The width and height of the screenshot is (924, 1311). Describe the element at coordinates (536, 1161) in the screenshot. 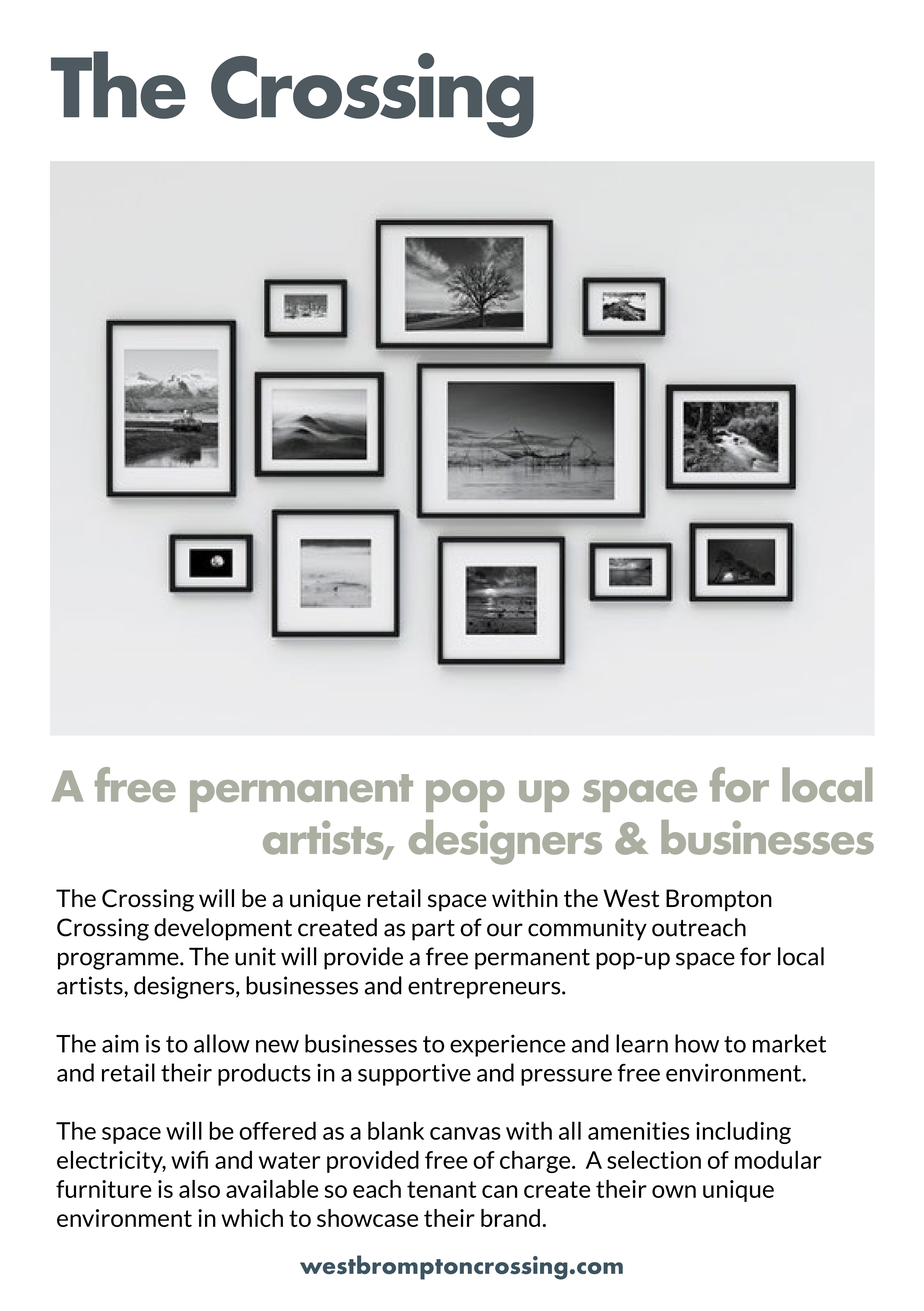

I see `charge` at that location.
